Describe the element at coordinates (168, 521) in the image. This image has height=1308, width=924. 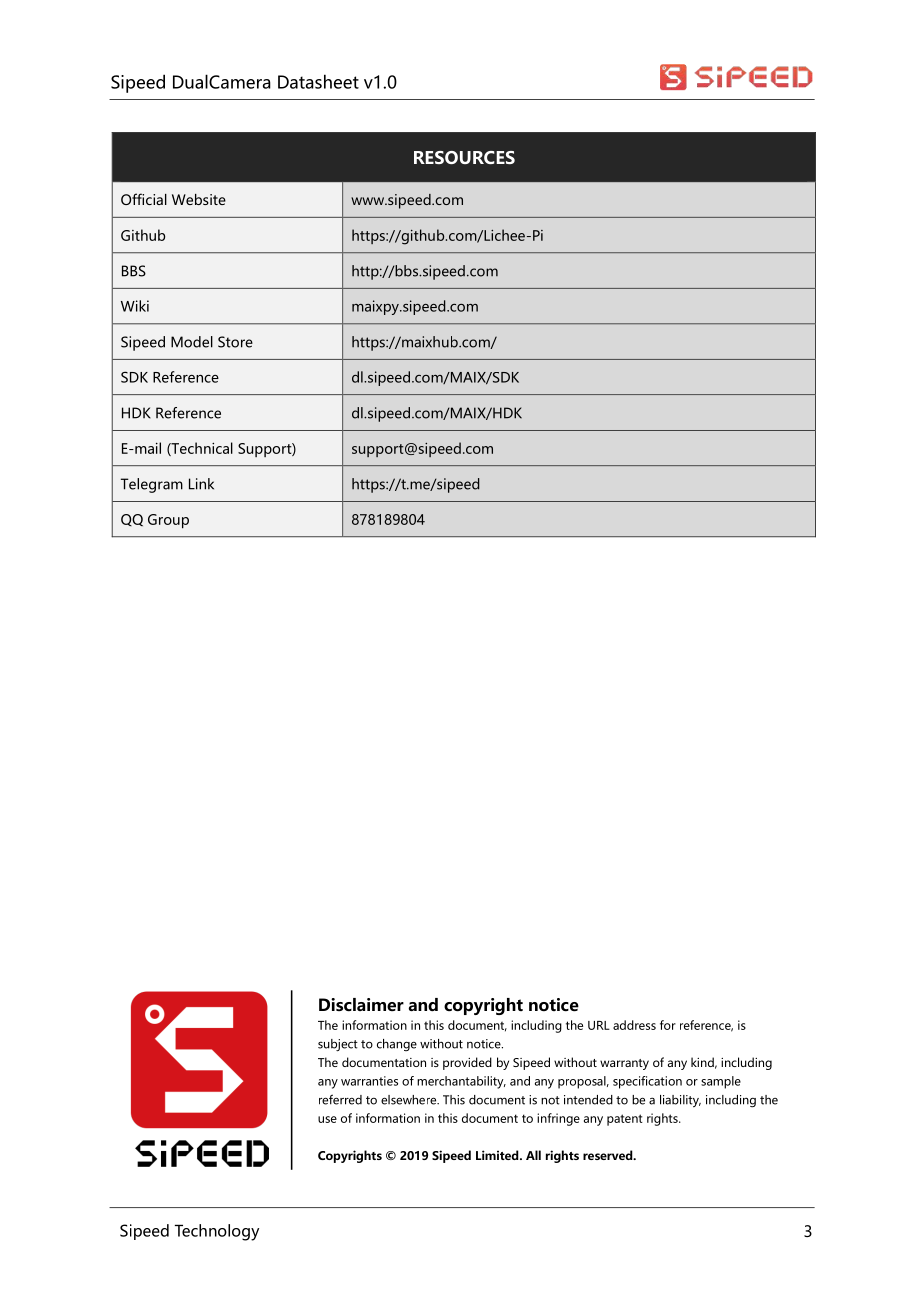
I see `Group` at that location.
